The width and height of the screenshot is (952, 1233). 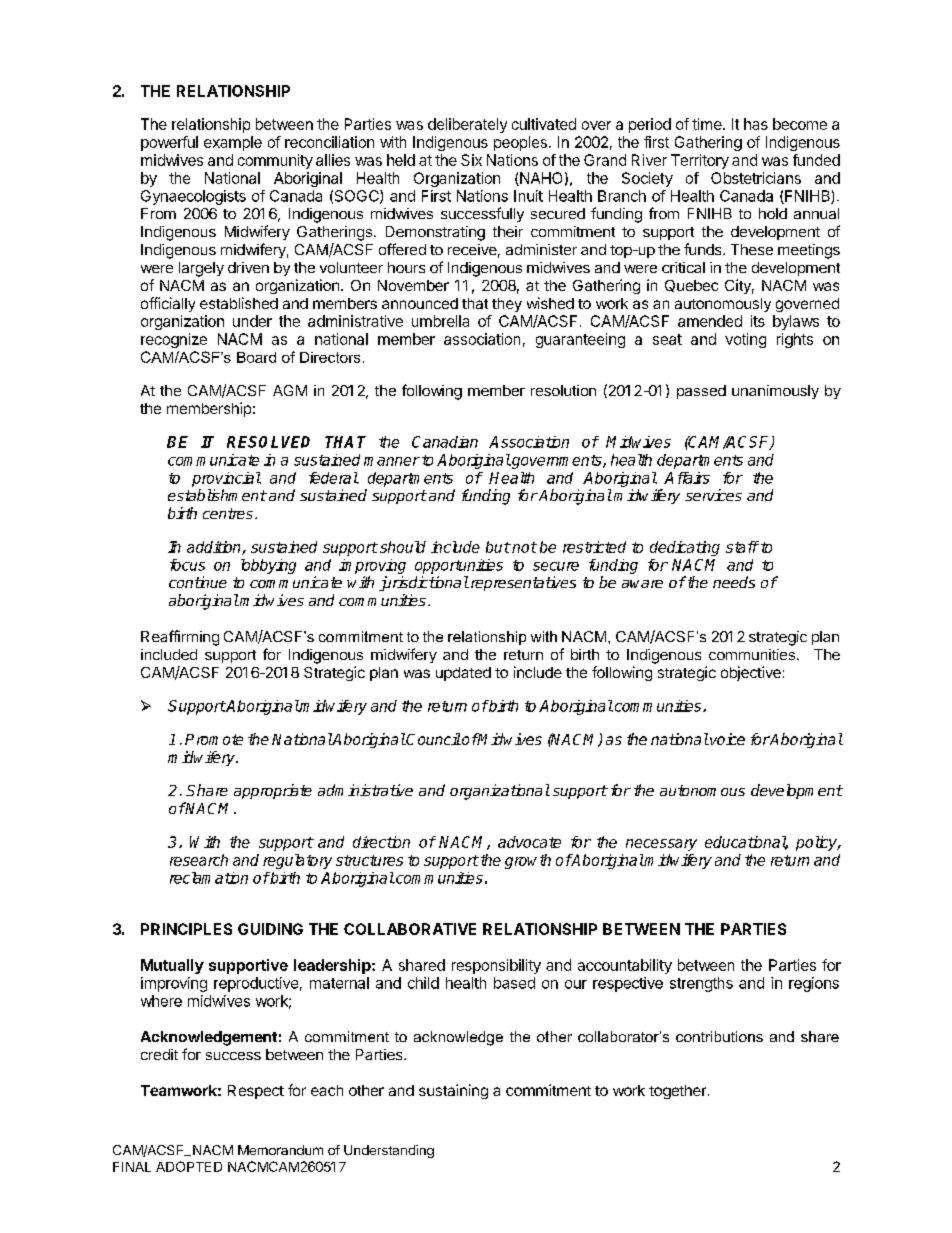 I want to click on Canadian, so click(x=445, y=442).
